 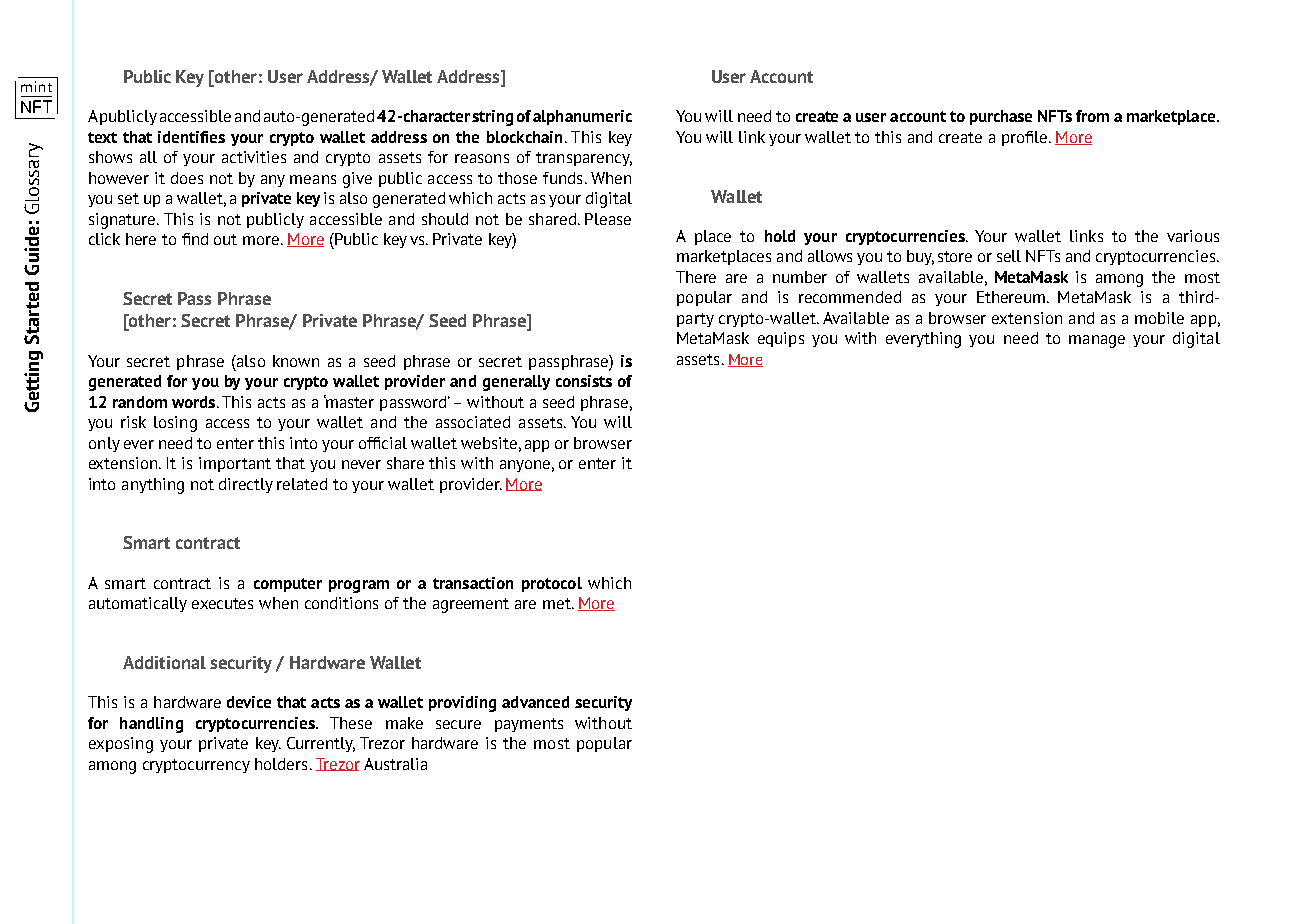 What do you see at coordinates (800, 277) in the screenshot?
I see `number` at bounding box center [800, 277].
